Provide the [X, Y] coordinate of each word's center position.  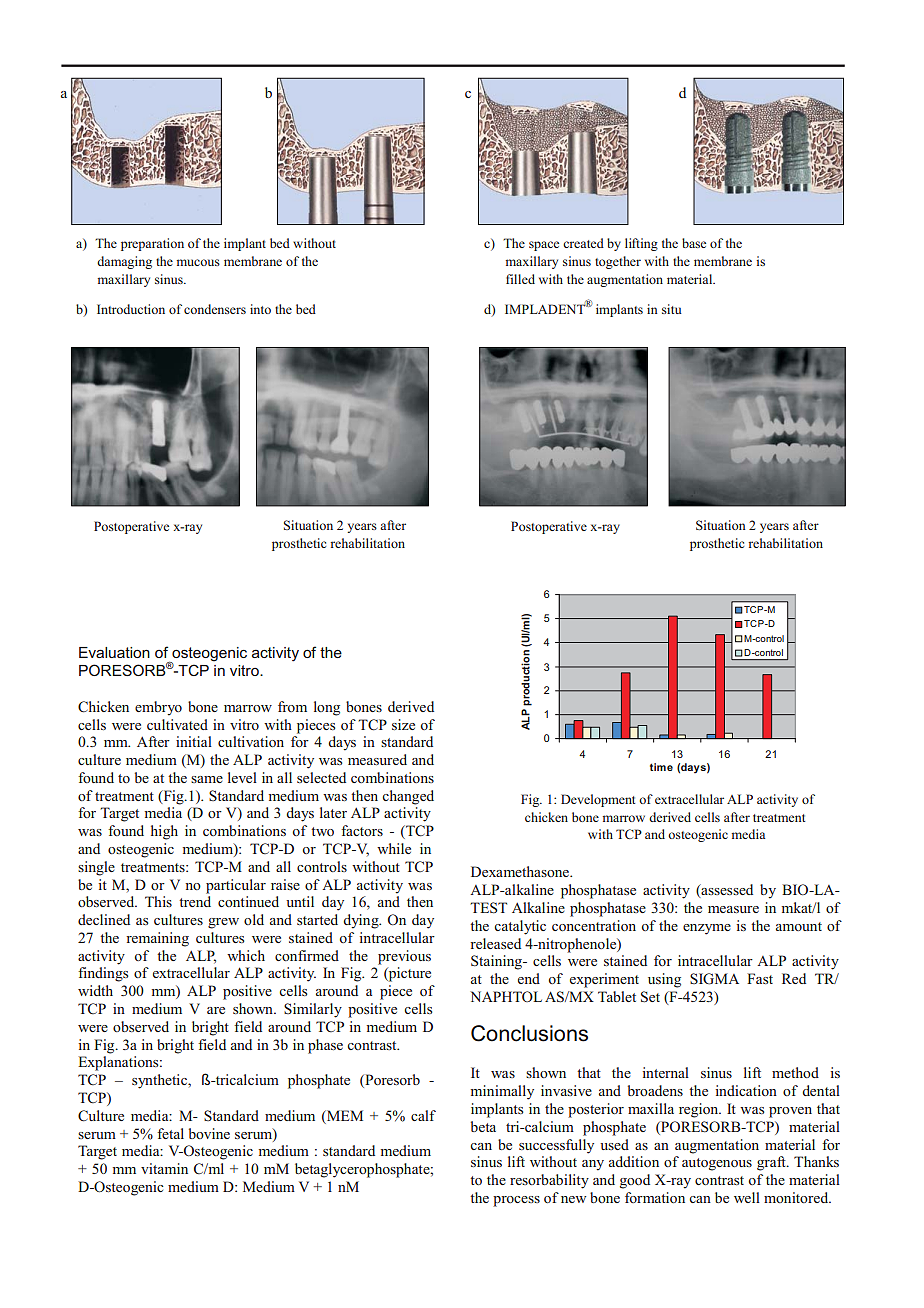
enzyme [707, 929]
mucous [198, 262]
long [327, 708]
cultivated [177, 724]
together [618, 262]
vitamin [164, 1168]
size [403, 724]
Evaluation [114, 652]
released [495, 943]
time [661, 767]
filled [520, 279]
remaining [157, 939]
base [694, 243]
